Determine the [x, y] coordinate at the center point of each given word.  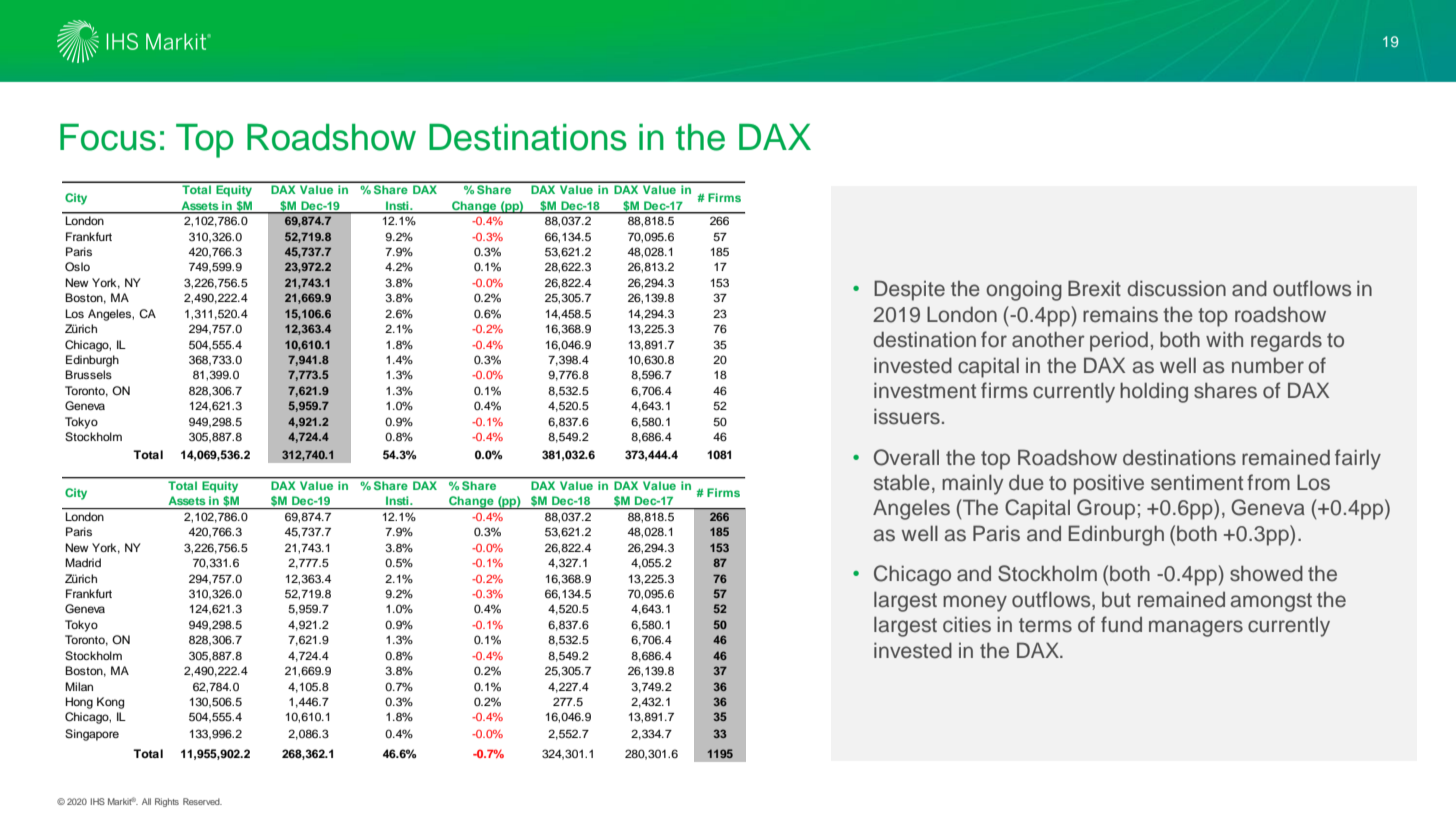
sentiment [1197, 483]
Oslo [77, 267]
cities [967, 625]
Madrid [83, 562]
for [994, 339]
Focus [108, 137]
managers [1196, 628]
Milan [79, 686]
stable [902, 482]
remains [1120, 314]
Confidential [81, 801]
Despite [909, 290]
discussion [1176, 289]
